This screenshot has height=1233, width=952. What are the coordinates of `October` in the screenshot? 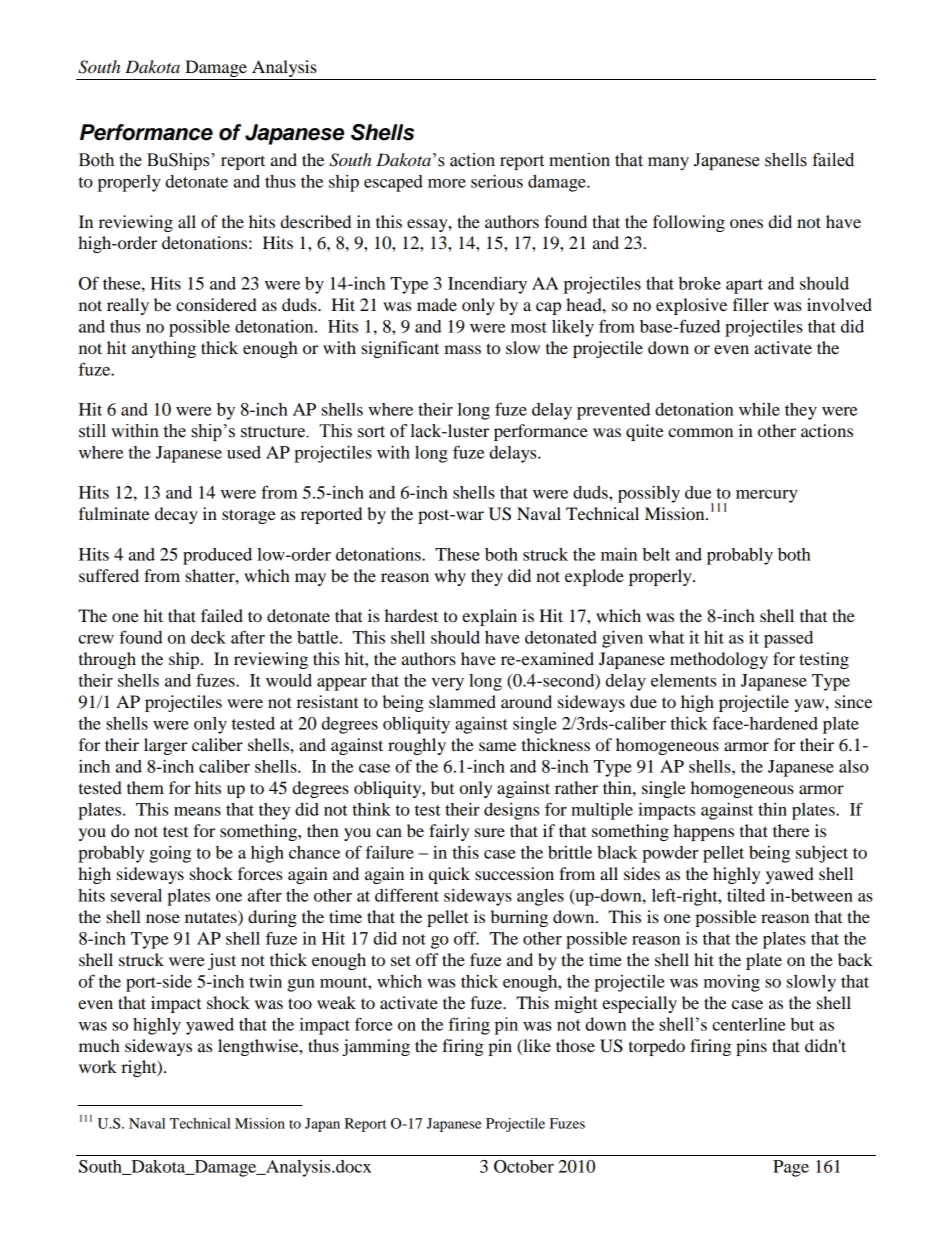 It's located at (524, 1166).
